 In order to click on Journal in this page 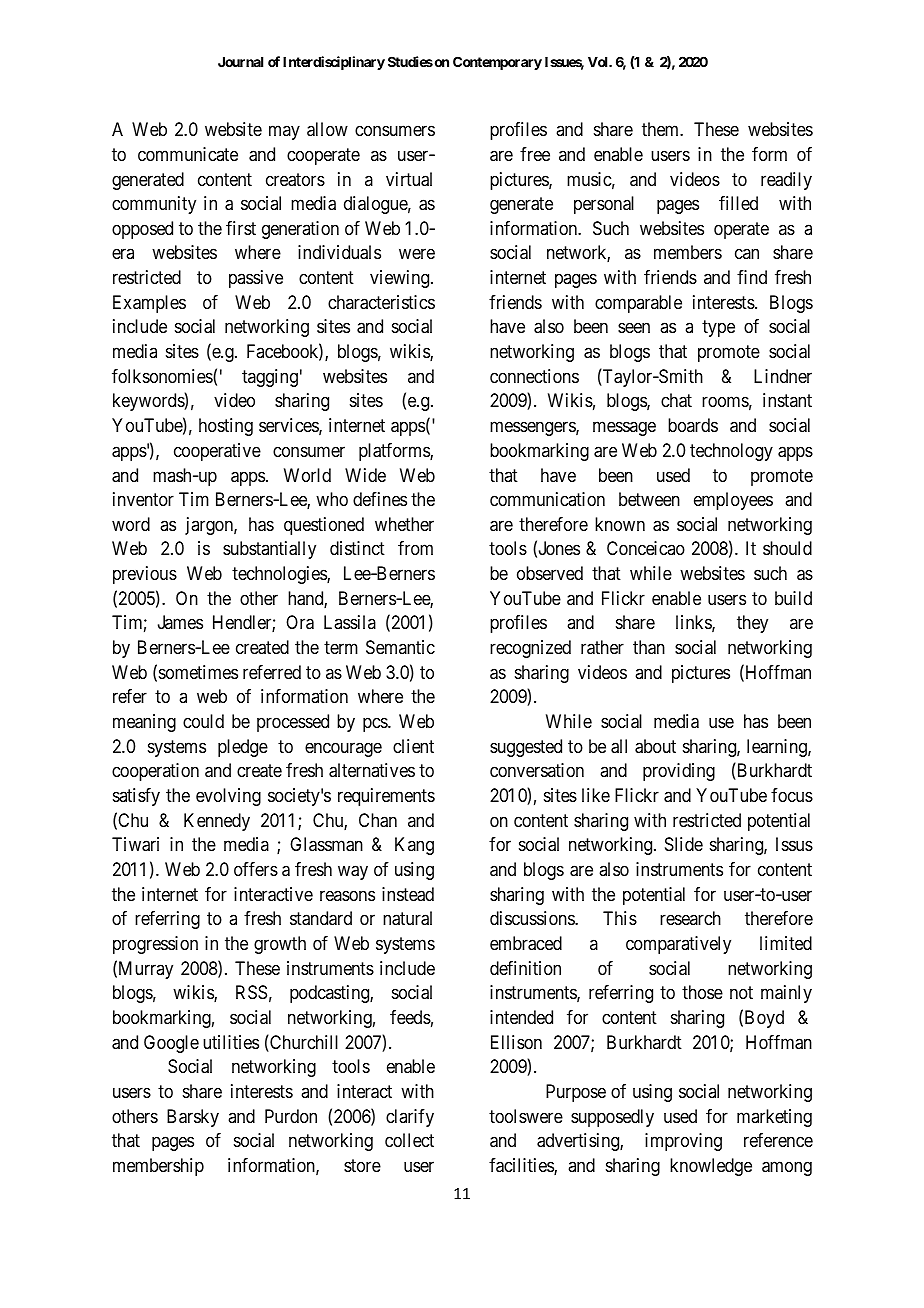, I will do `click(240, 62)`.
